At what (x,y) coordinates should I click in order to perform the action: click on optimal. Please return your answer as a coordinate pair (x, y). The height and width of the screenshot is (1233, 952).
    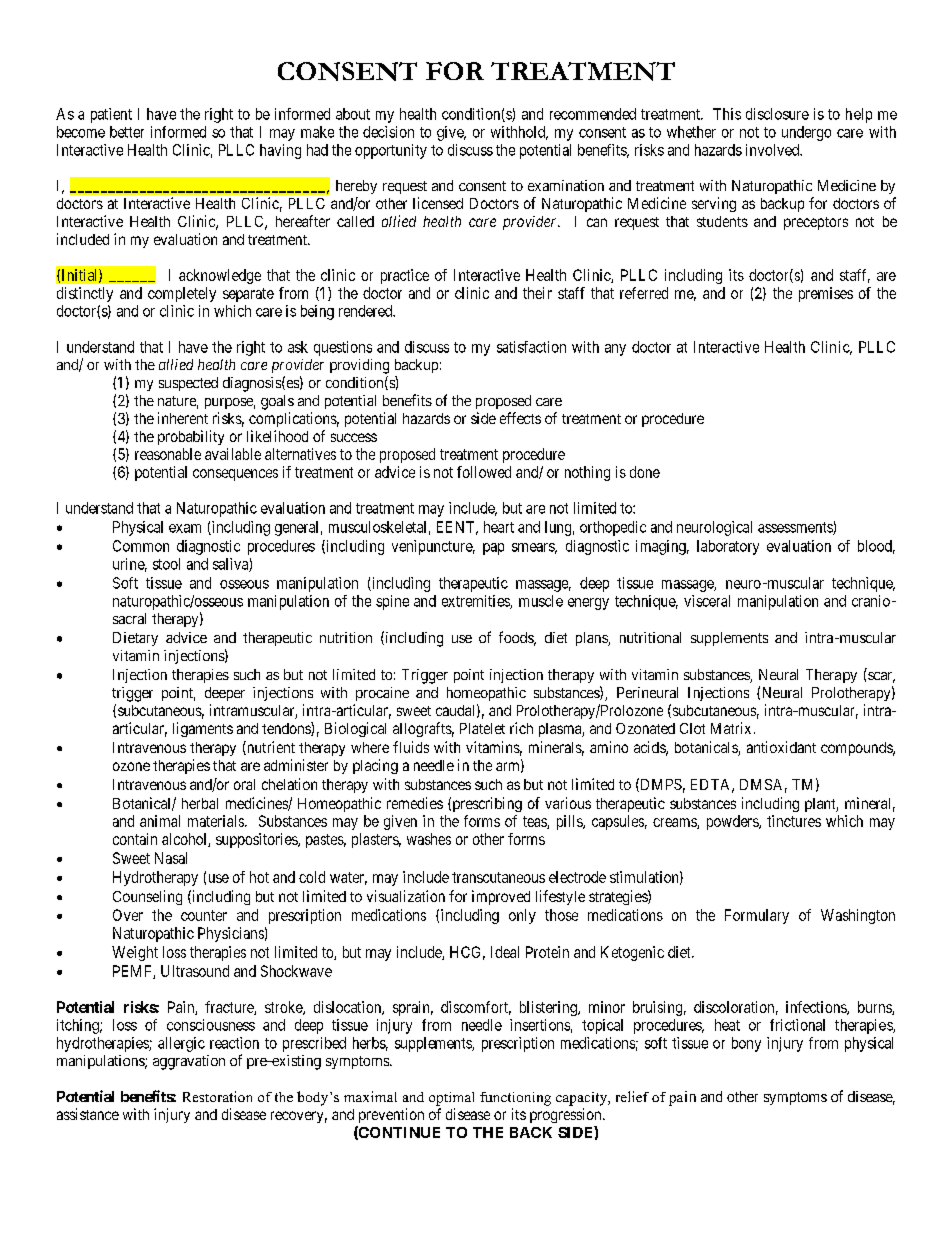
    Looking at the image, I should click on (451, 1099).
